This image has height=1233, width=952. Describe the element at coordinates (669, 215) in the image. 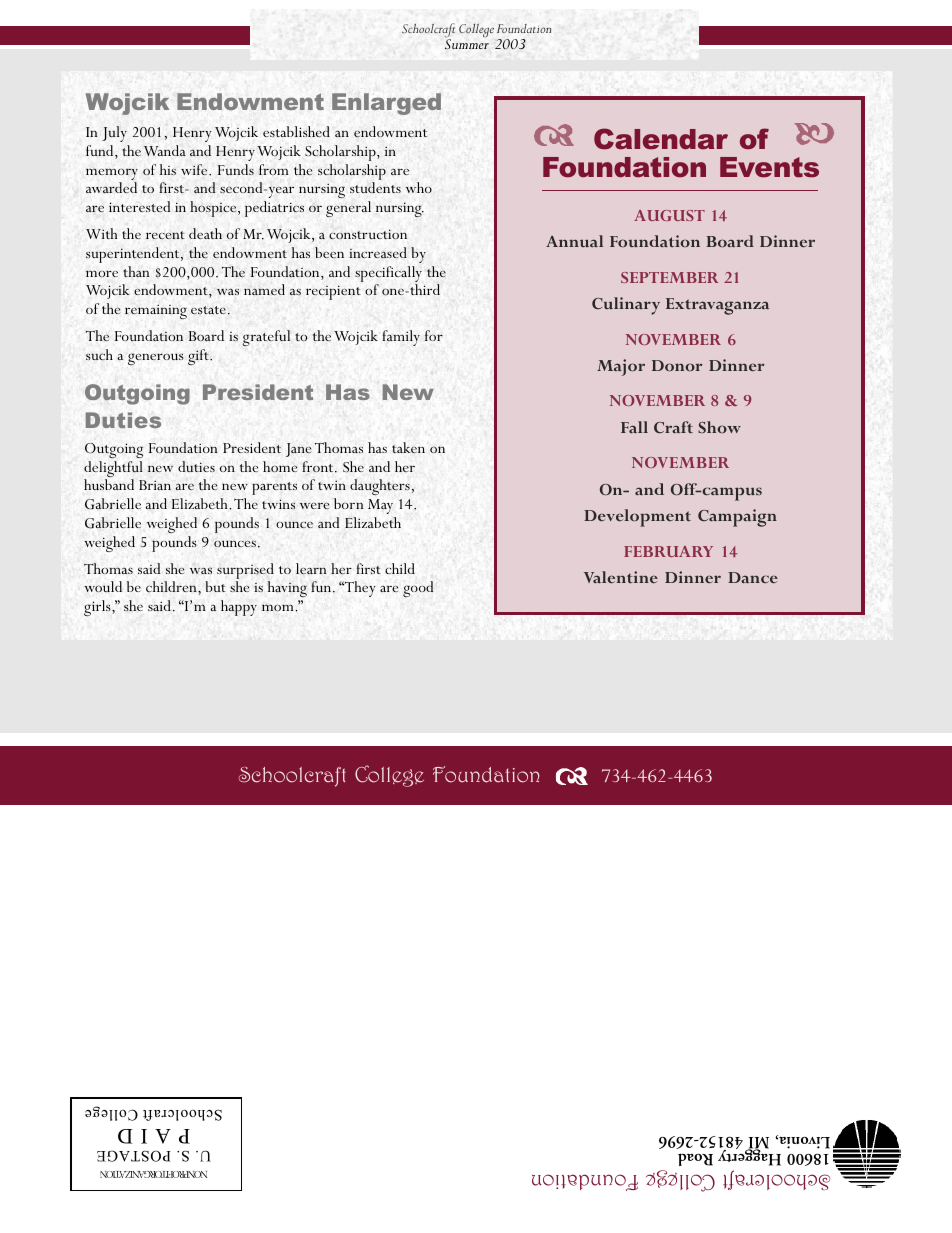

I see `AUGUST` at that location.
